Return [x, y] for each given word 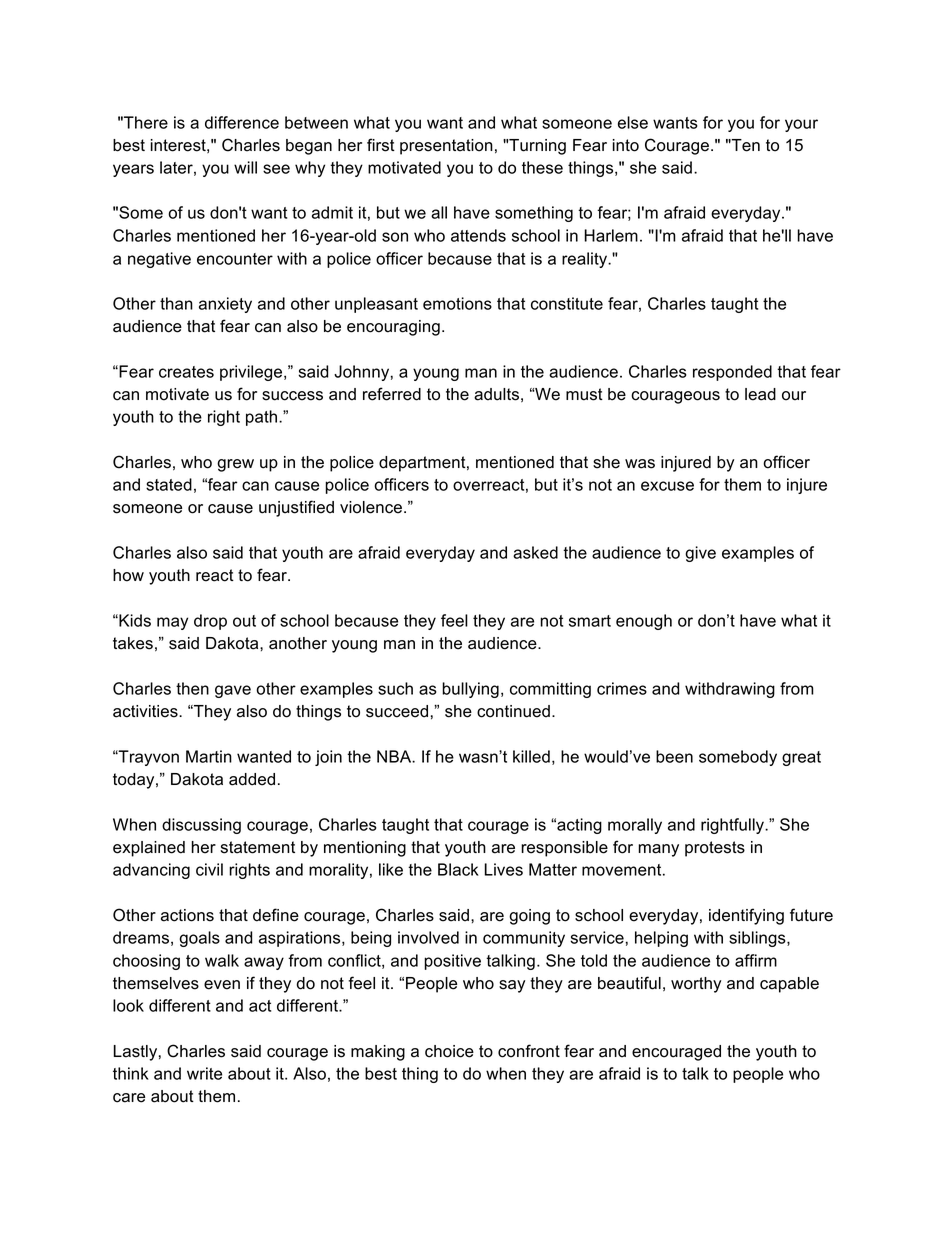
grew [235, 465]
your [801, 125]
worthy [696, 985]
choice [449, 1051]
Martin [209, 756]
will [245, 167]
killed [531, 756]
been [674, 756]
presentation [446, 147]
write [204, 1073]
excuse [667, 486]
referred [392, 394]
